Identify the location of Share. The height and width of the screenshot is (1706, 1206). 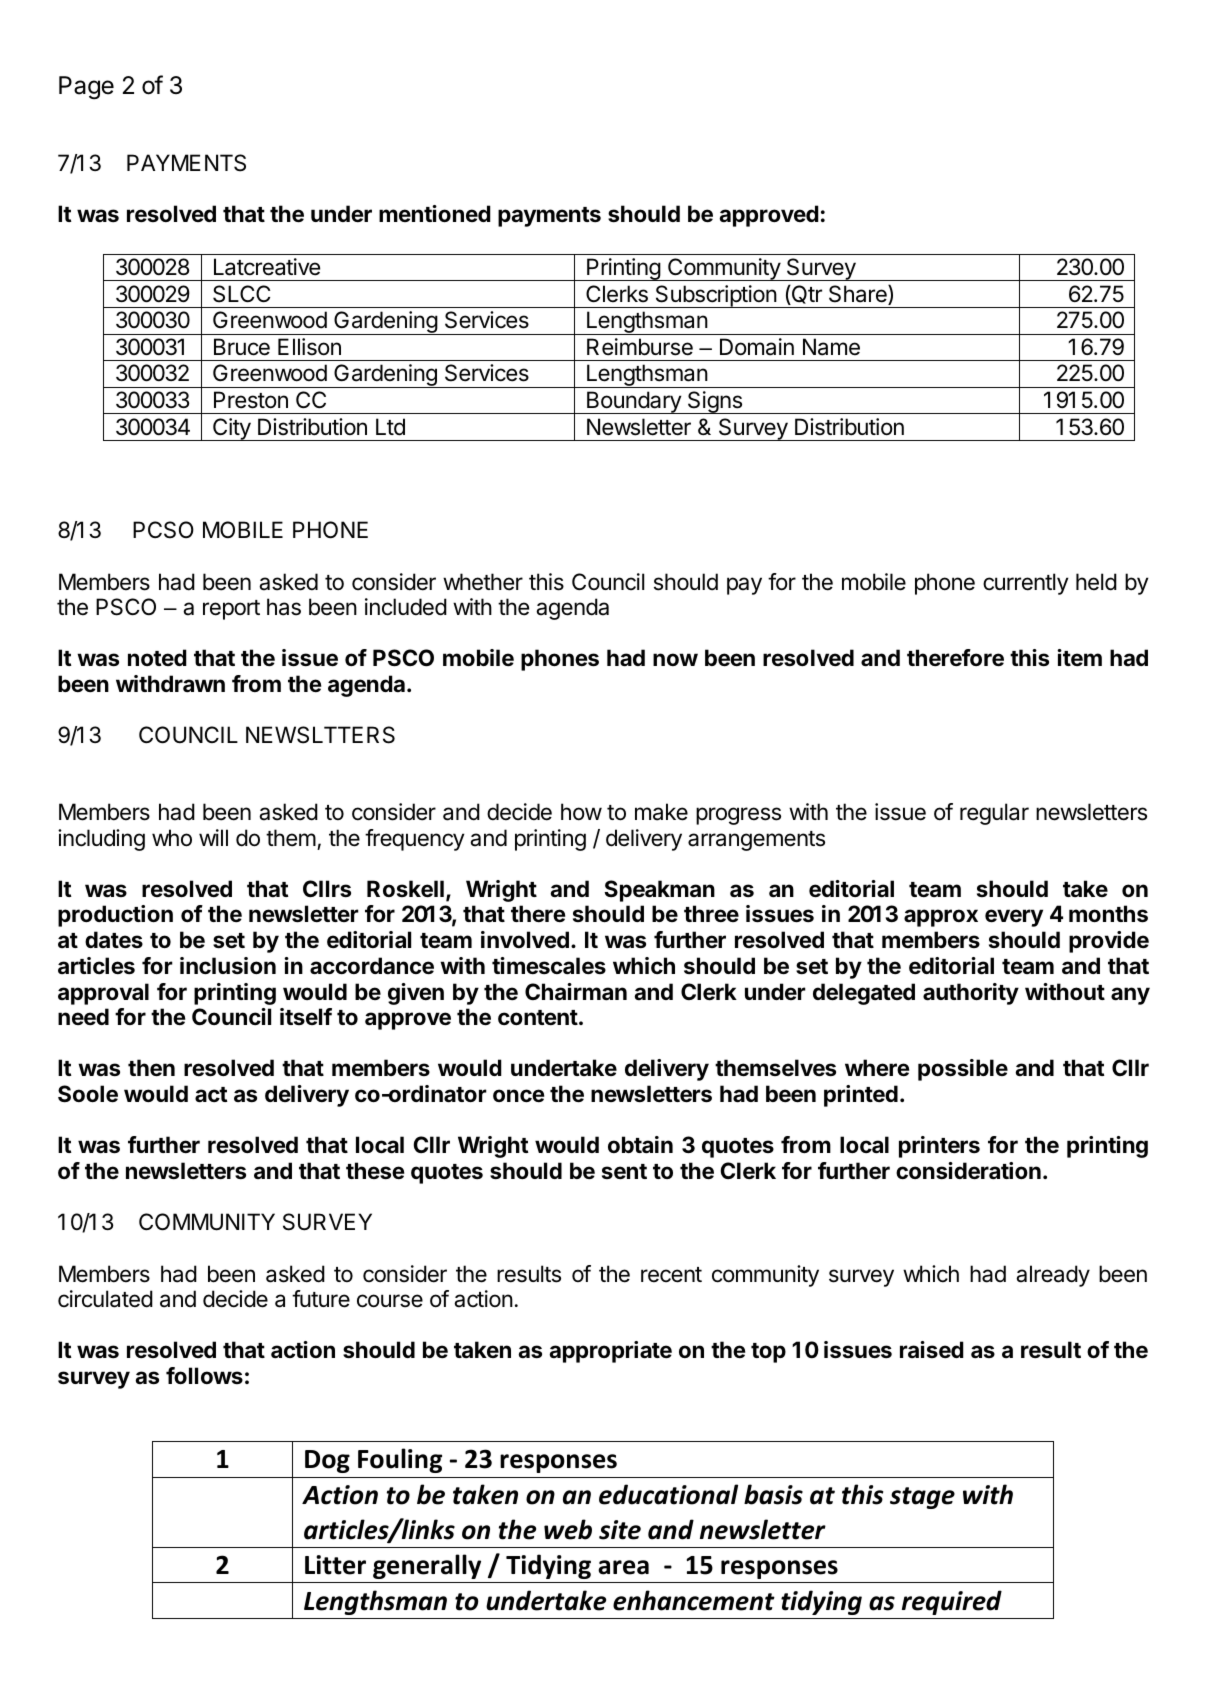
(859, 295).
